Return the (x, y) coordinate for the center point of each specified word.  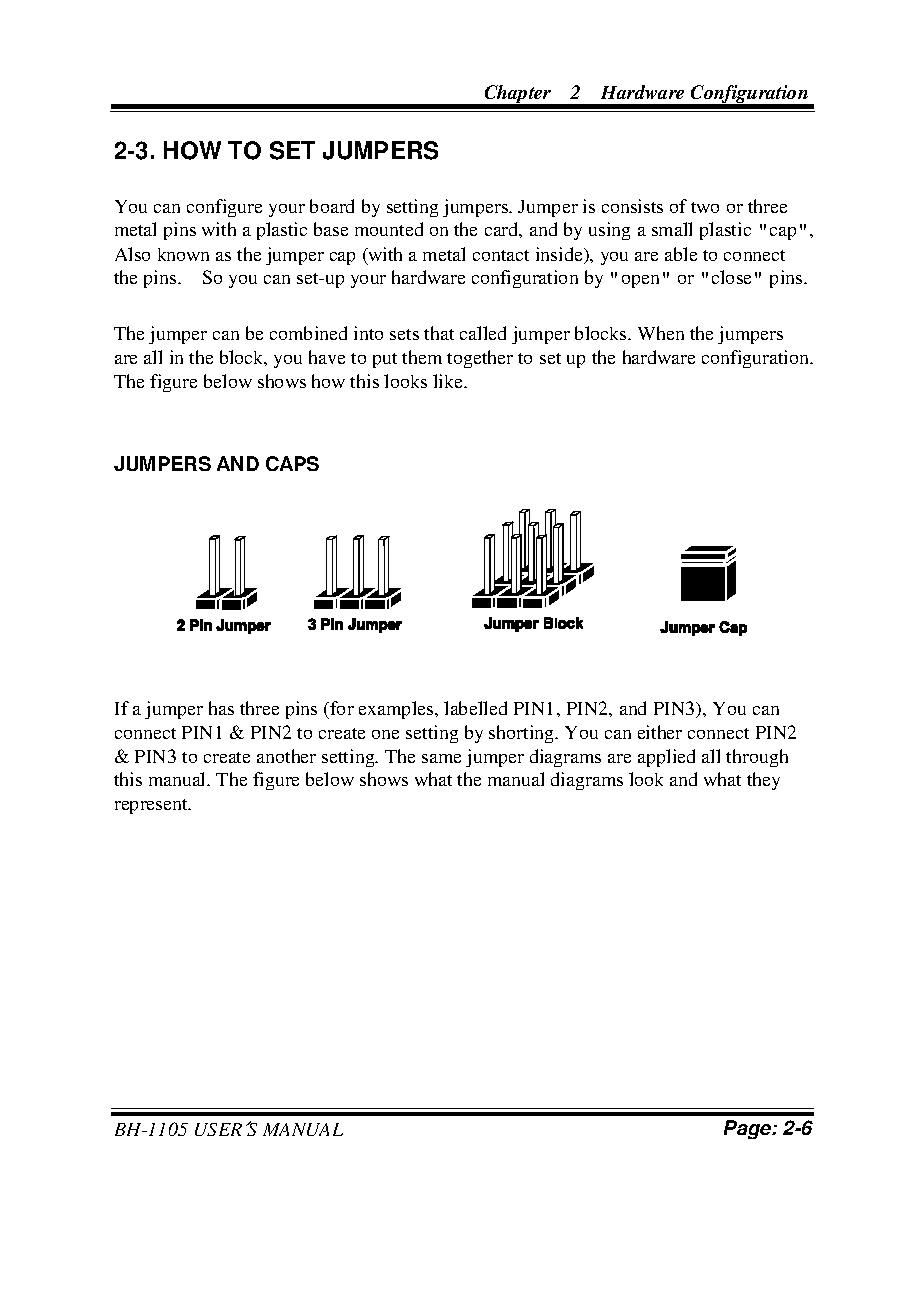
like (449, 381)
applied (666, 758)
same (441, 758)
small (672, 229)
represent (152, 806)
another (286, 756)
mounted (389, 229)
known (183, 254)
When (661, 333)
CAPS (292, 463)
